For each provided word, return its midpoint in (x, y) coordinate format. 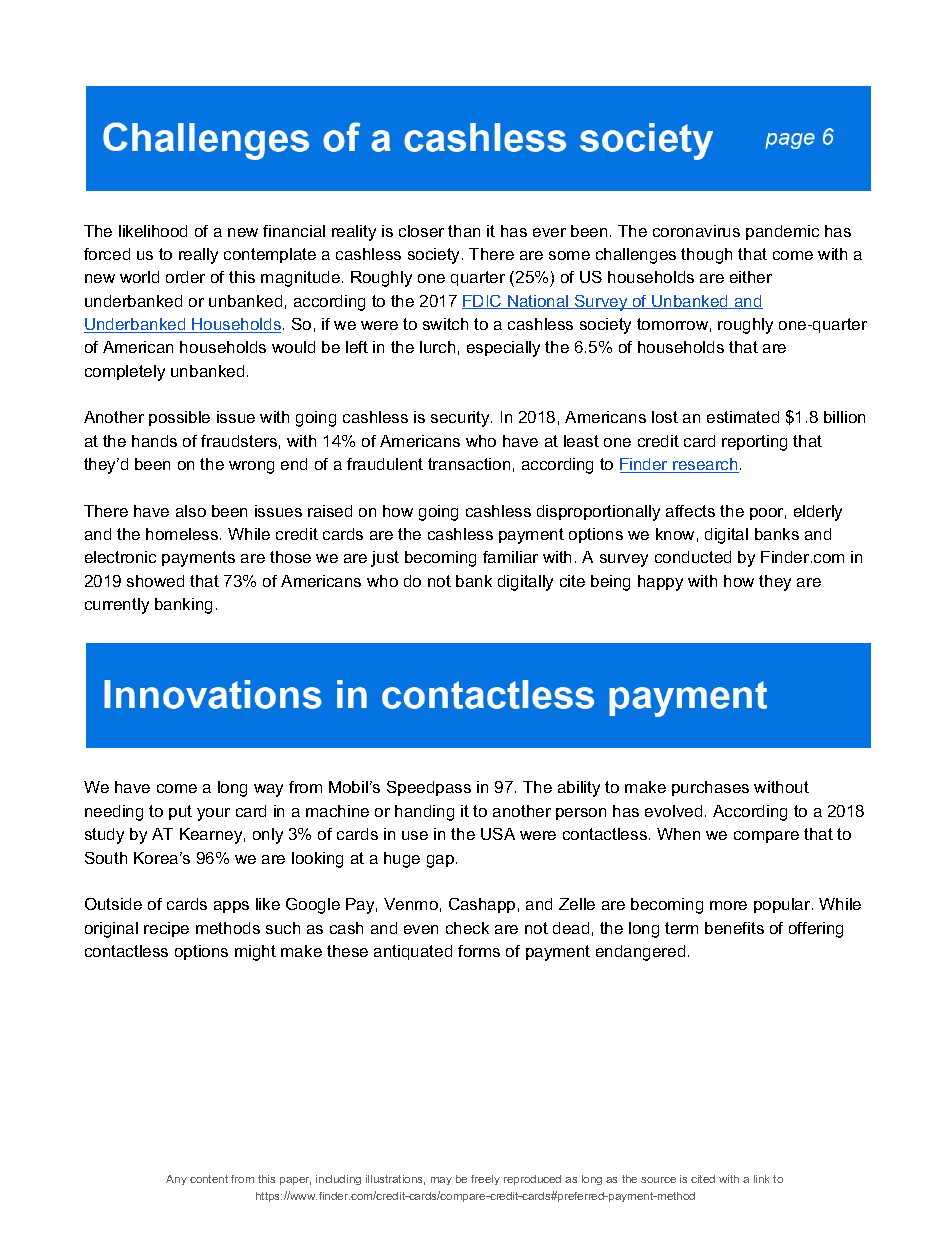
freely (485, 1180)
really (198, 256)
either (751, 277)
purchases (710, 788)
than (464, 231)
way (268, 790)
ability (579, 789)
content (209, 1179)
